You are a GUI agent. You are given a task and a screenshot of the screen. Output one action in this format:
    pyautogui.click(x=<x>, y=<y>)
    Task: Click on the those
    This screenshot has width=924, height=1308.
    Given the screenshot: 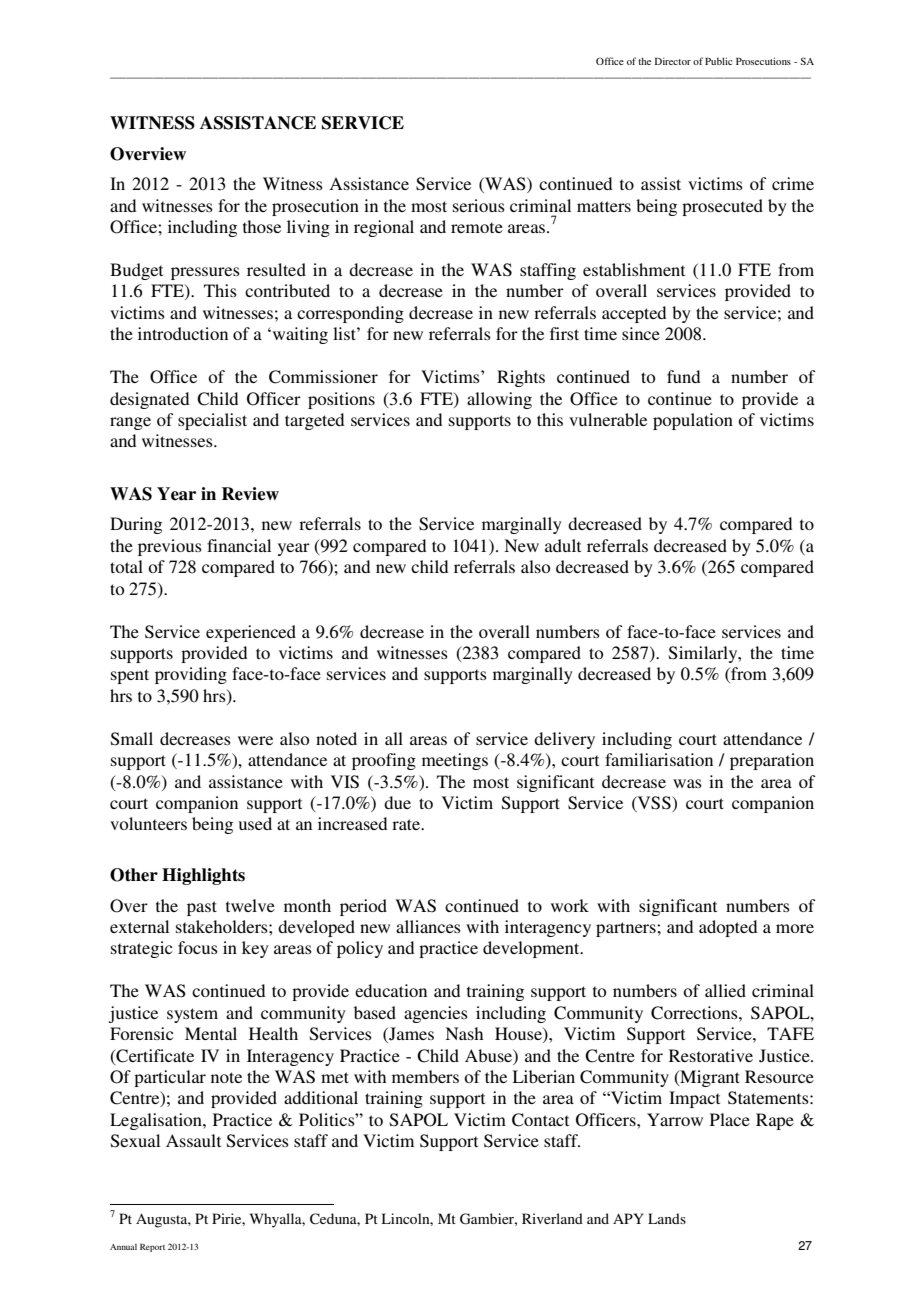 What is the action you would take?
    pyautogui.click(x=262, y=226)
